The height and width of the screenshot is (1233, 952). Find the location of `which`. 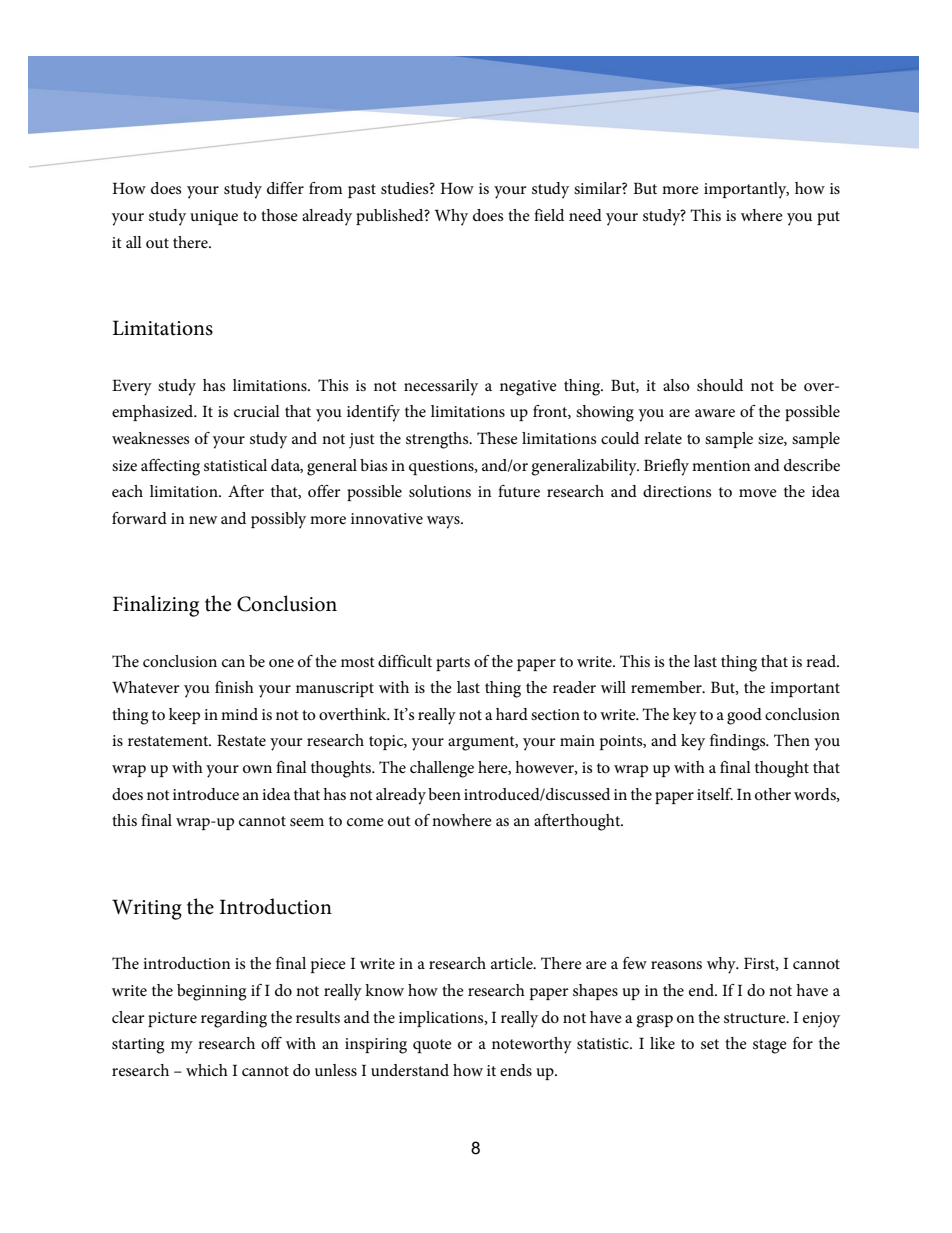

which is located at coordinates (207, 1070).
